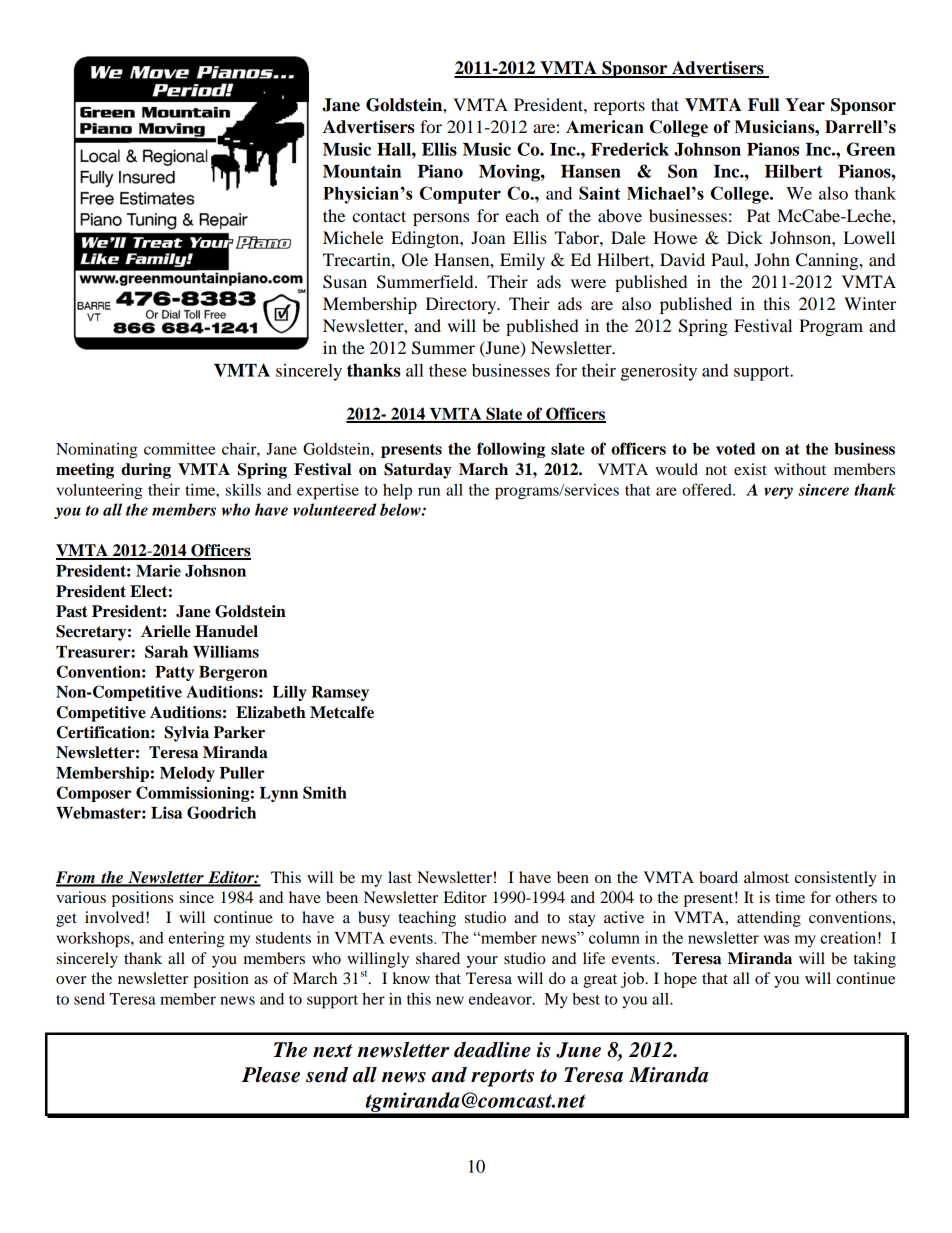 The image size is (952, 1233). Describe the element at coordinates (460, 195) in the screenshot. I see `Computer` at that location.
